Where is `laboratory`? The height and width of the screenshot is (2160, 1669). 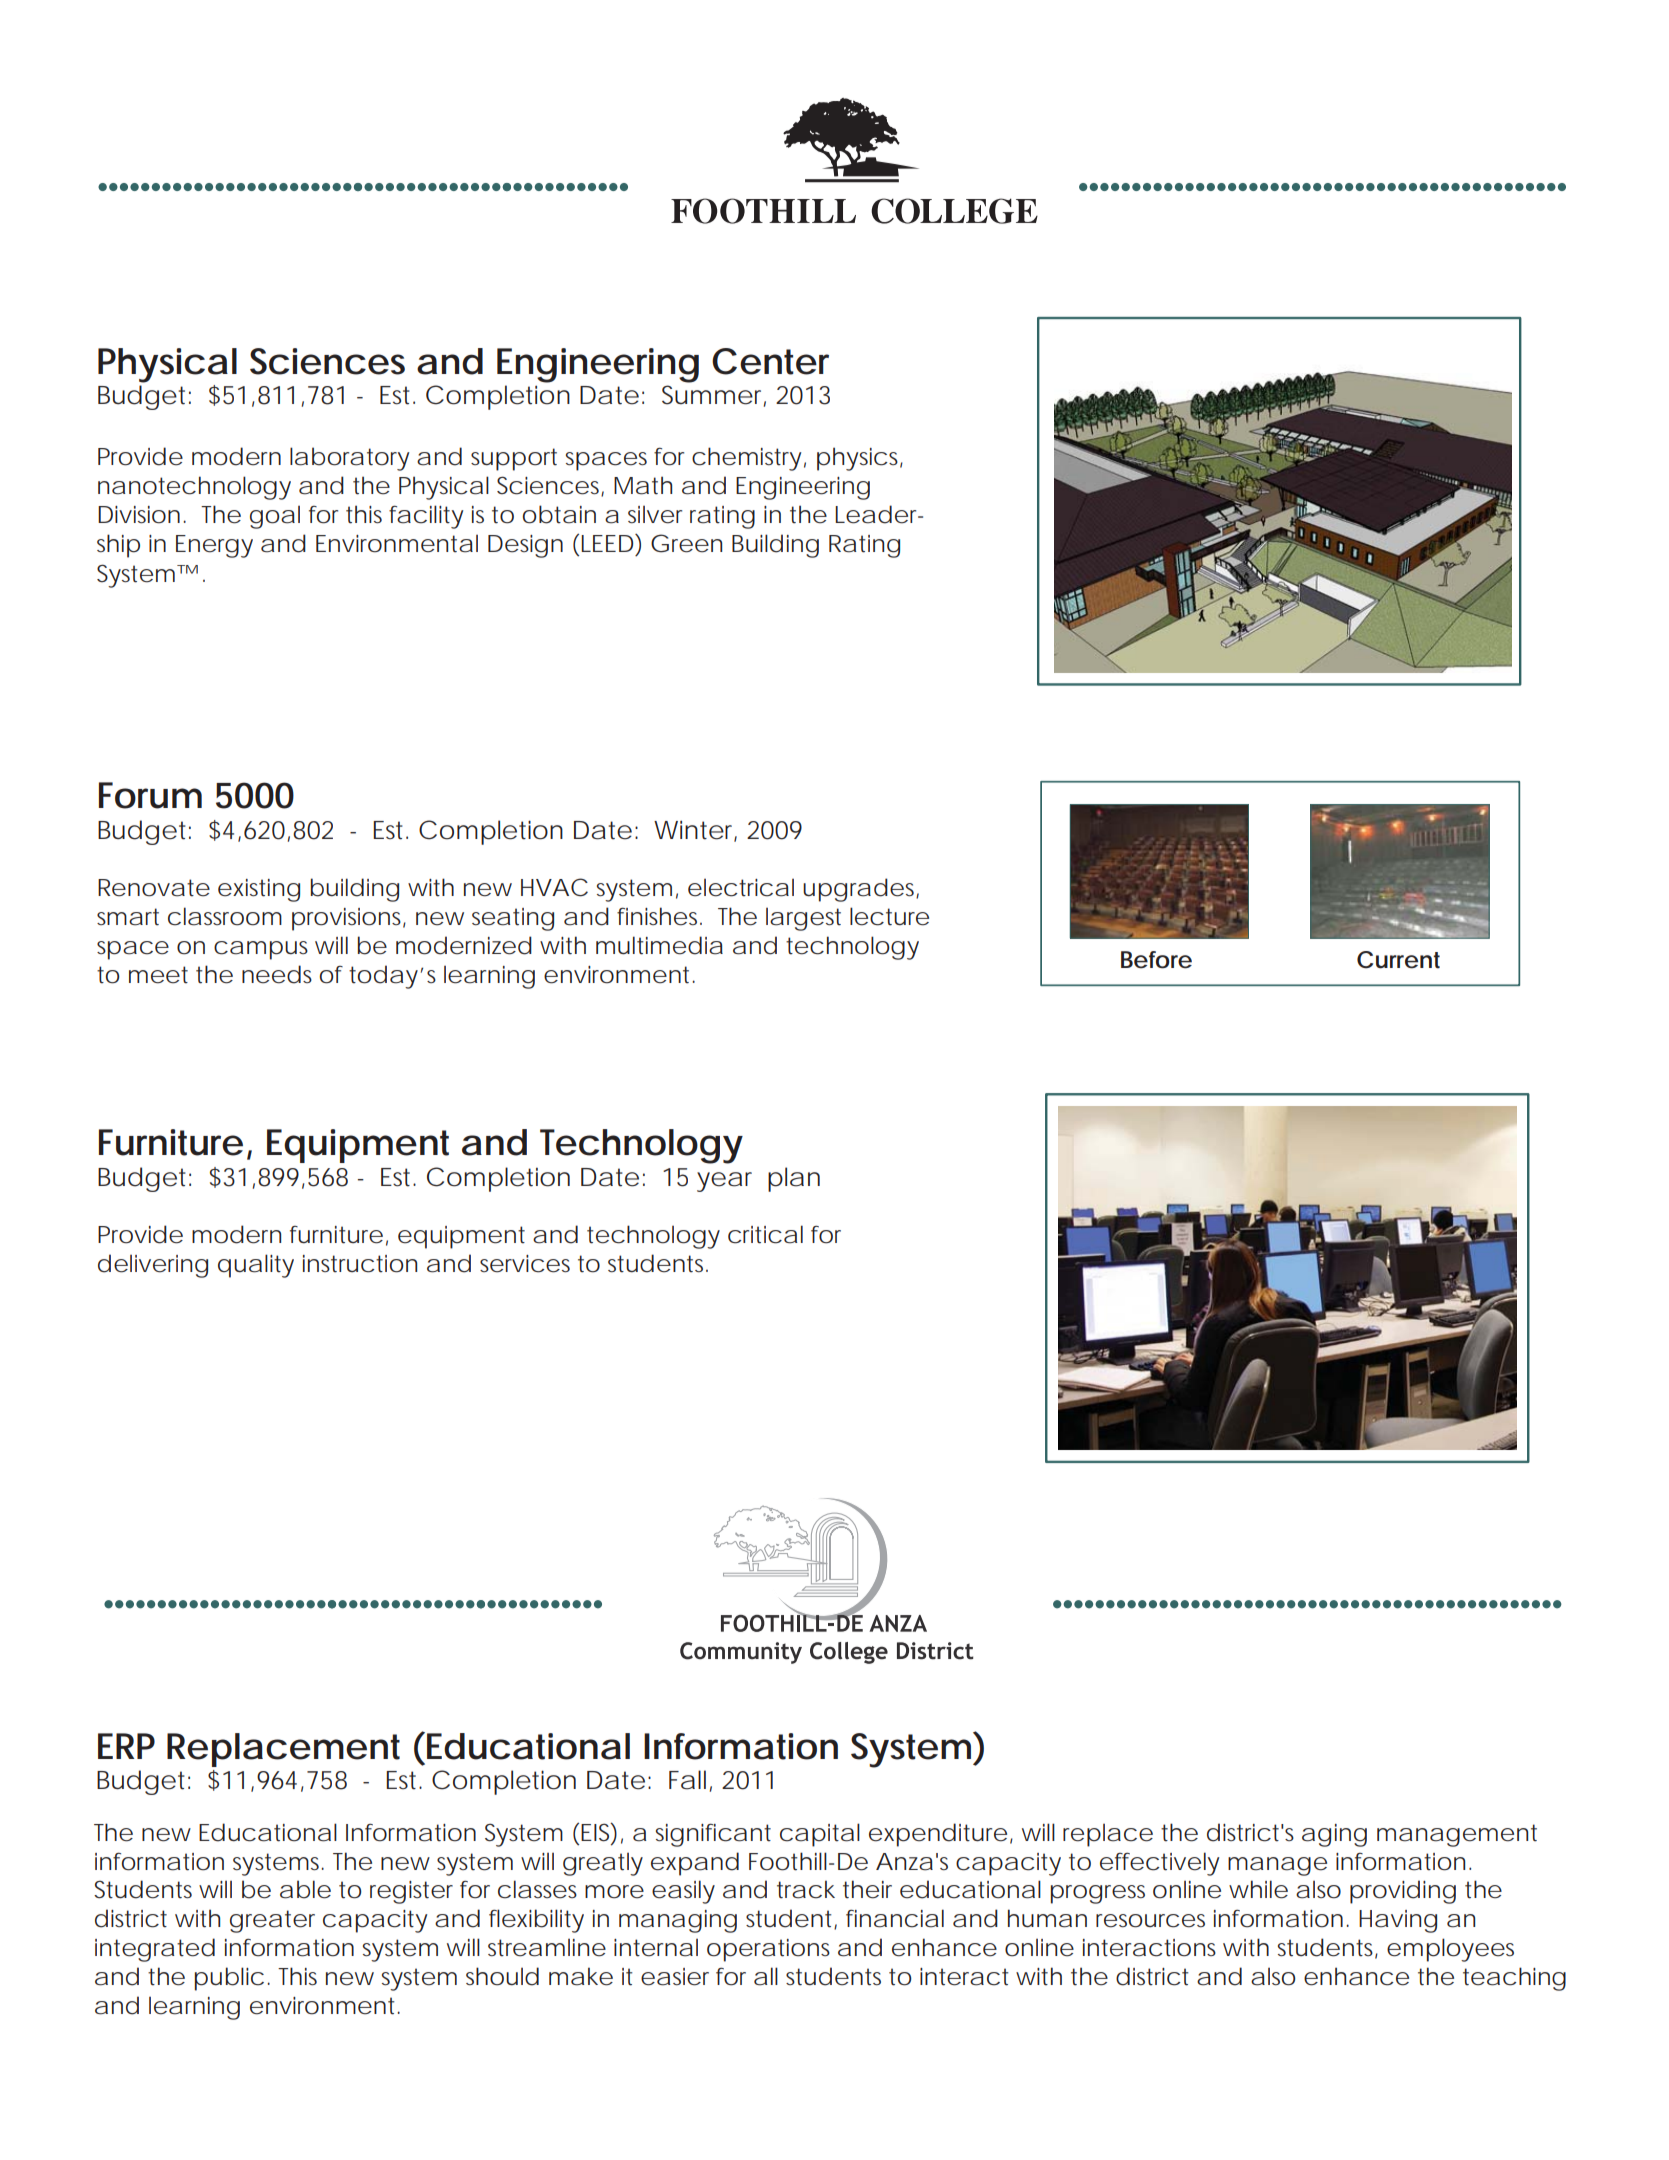
laboratory is located at coordinates (349, 459).
